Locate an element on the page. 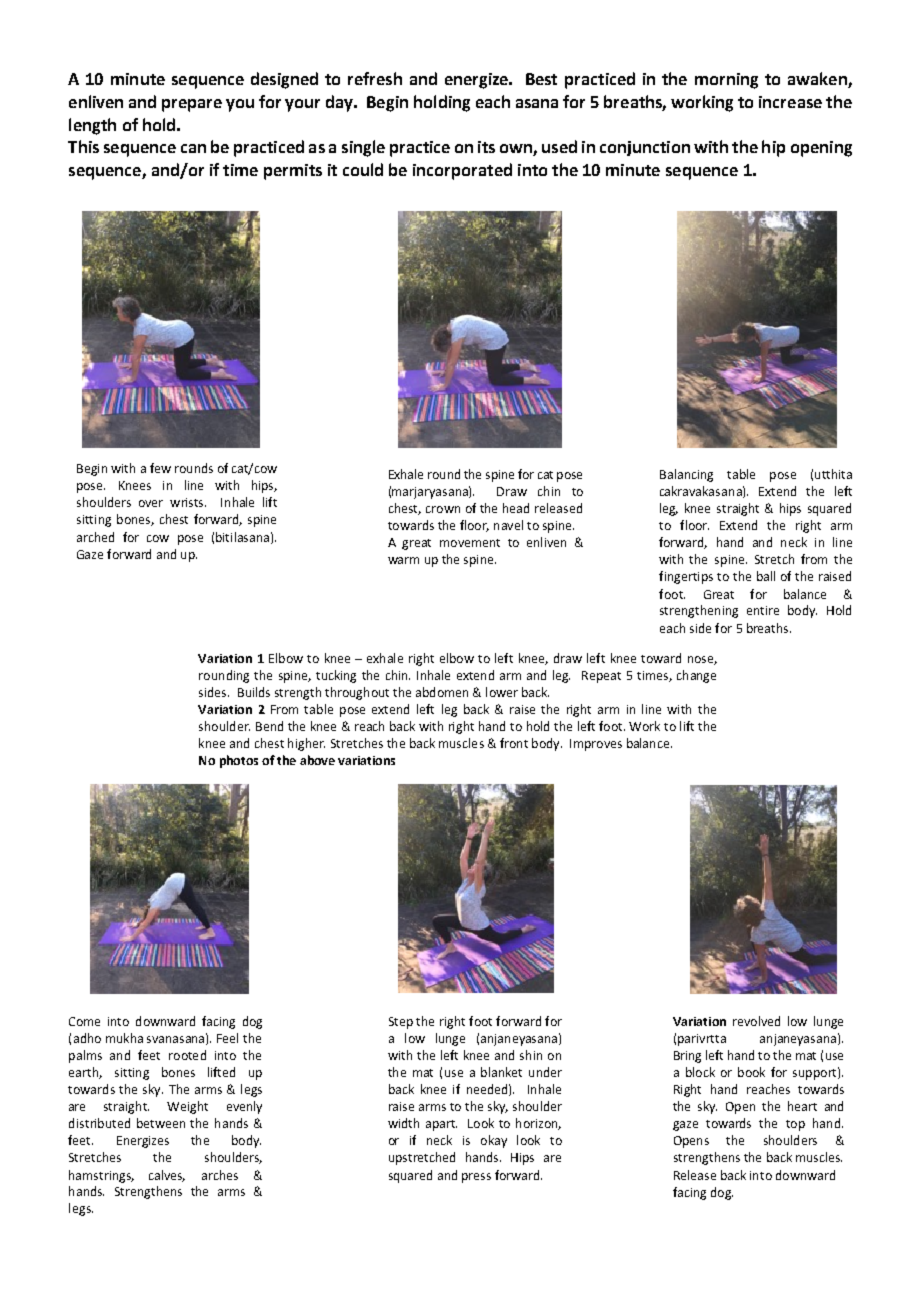 This page has height=1308, width=924. morning is located at coordinates (726, 81).
